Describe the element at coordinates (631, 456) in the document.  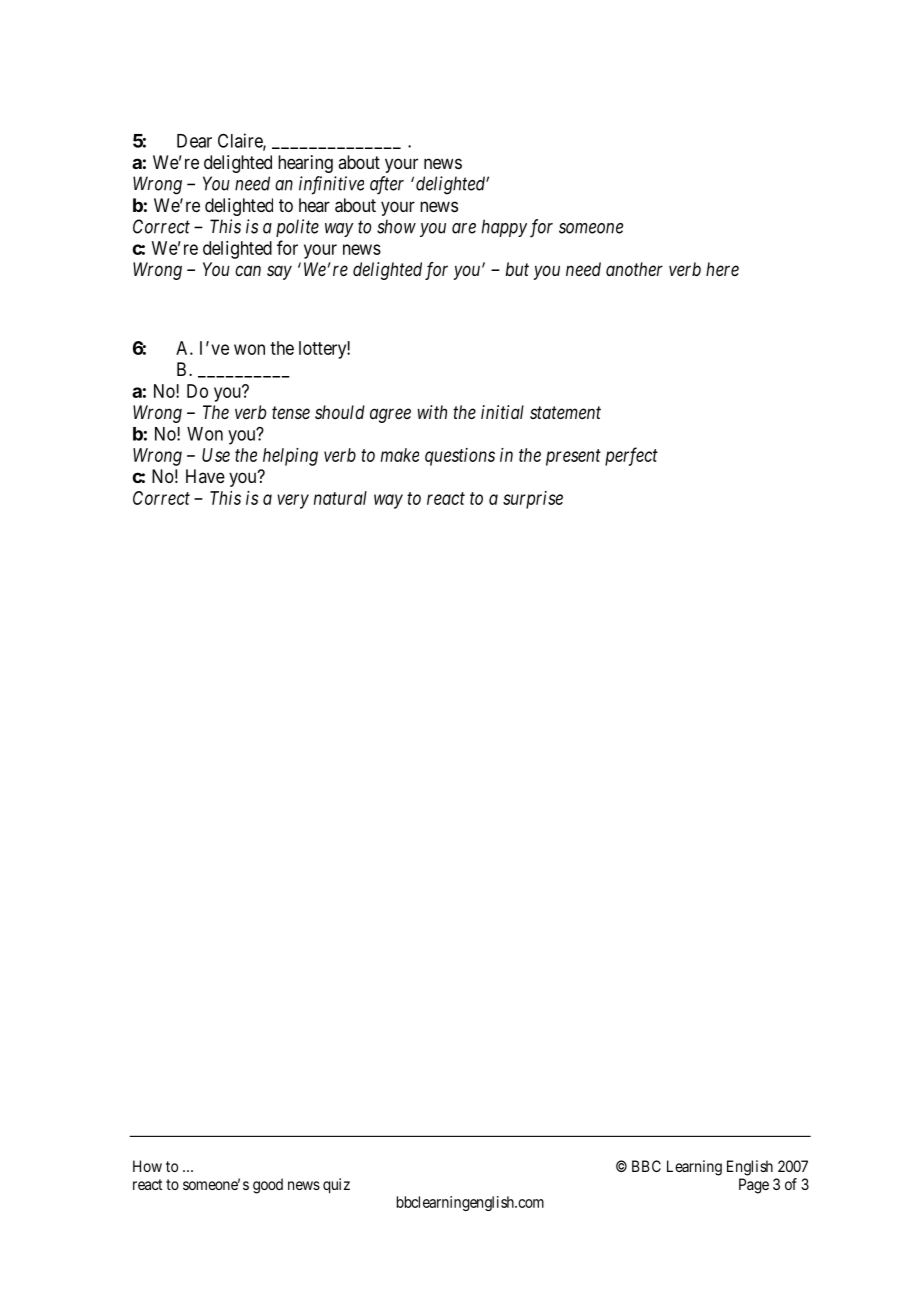
I see `perfect` at that location.
